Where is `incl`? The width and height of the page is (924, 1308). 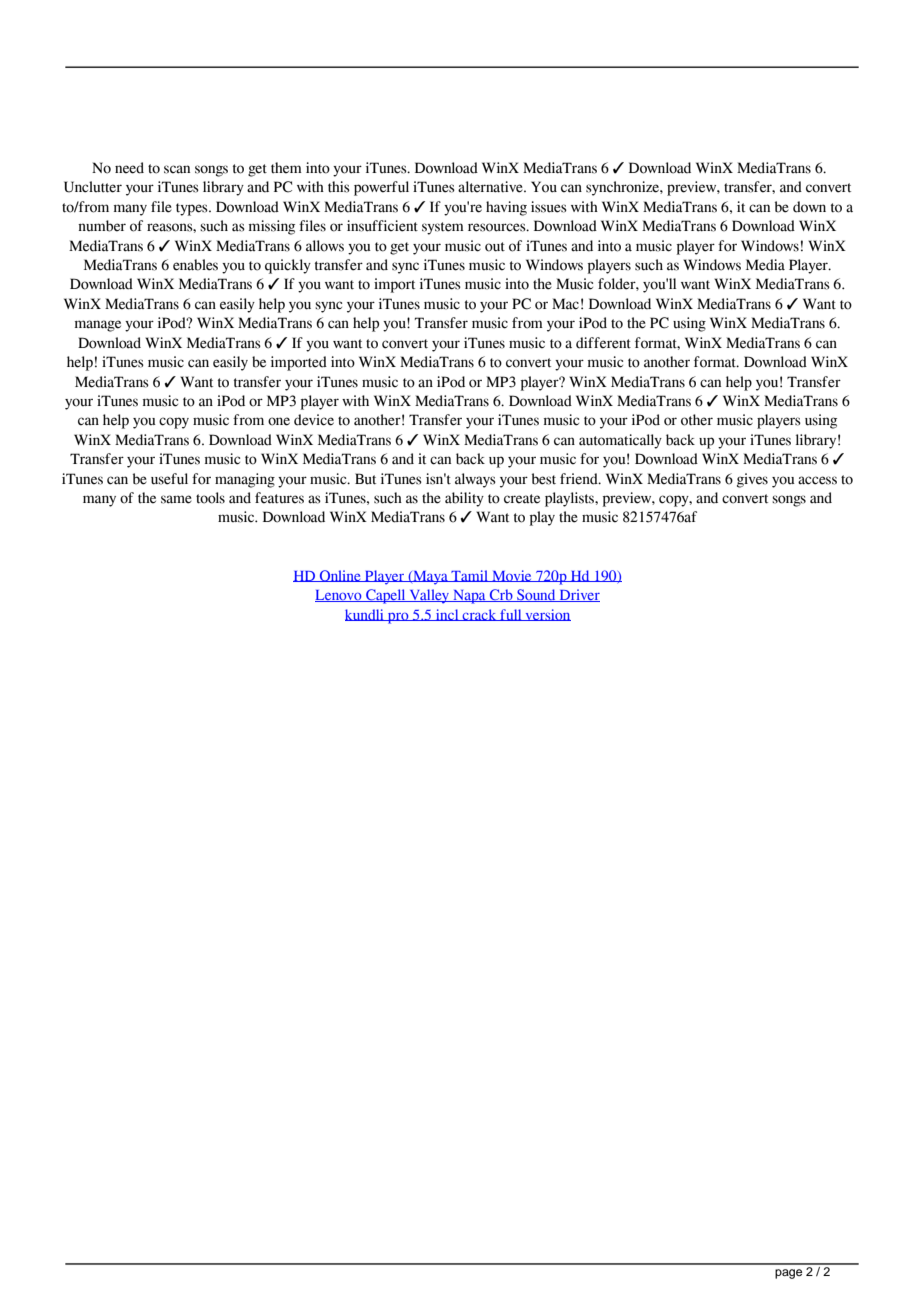 incl is located at coordinates (447, 615).
